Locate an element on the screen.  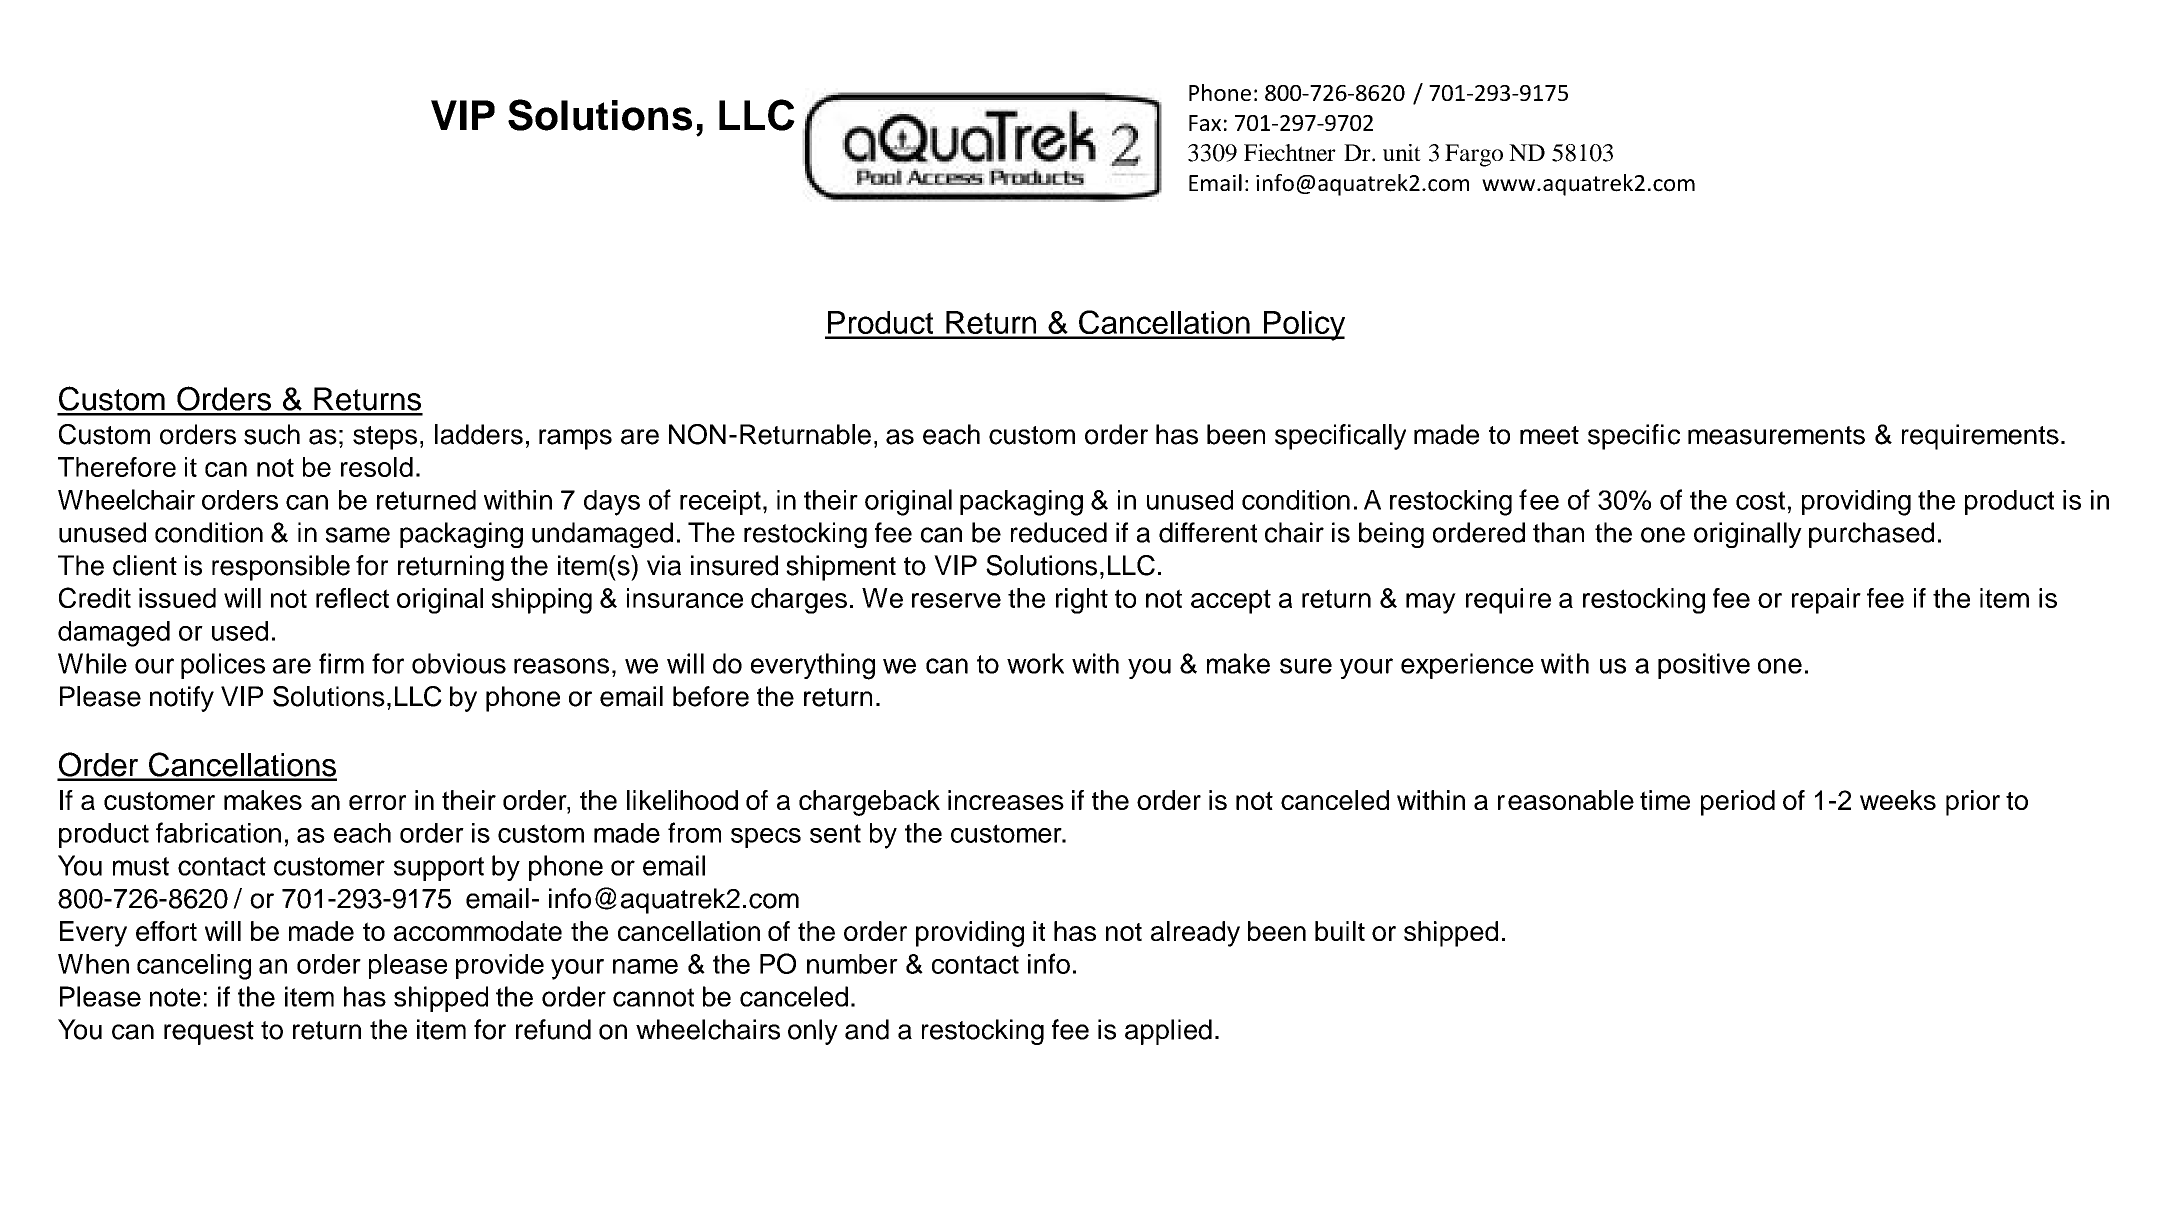
repair is located at coordinates (1826, 601).
